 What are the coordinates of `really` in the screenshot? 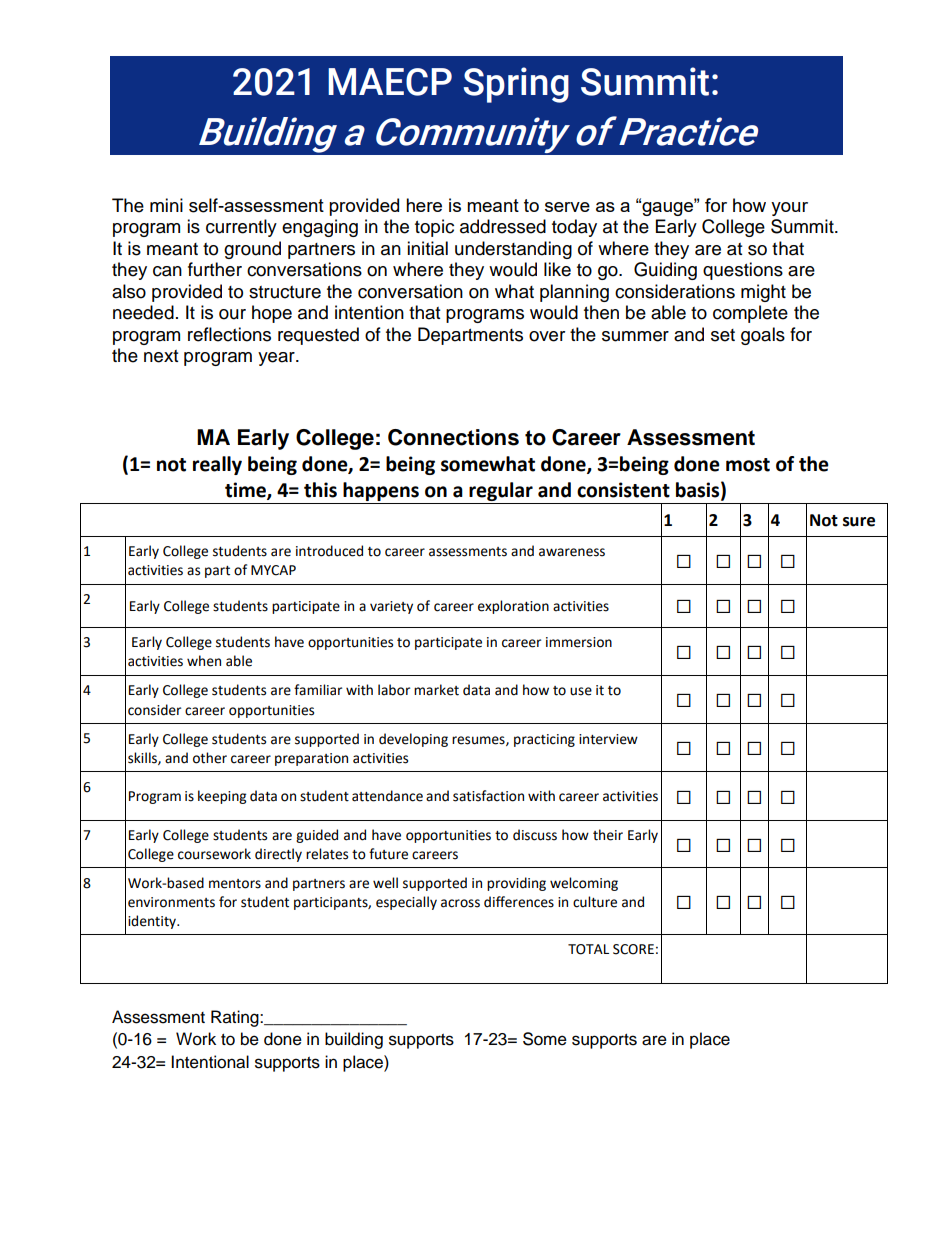 It's located at (217, 465).
